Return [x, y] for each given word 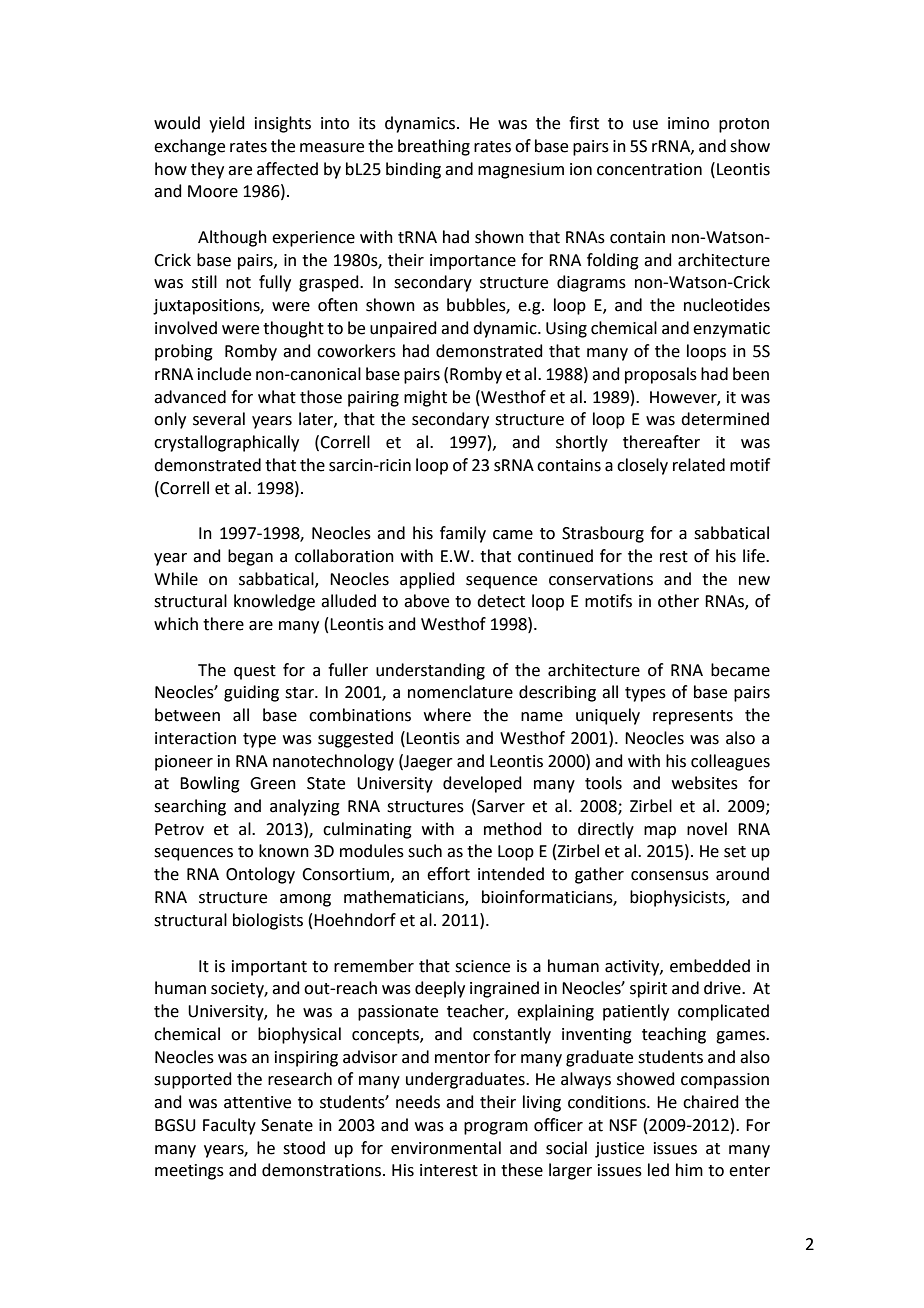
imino [688, 123]
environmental [446, 1148]
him [689, 1169]
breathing [434, 147]
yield [227, 124]
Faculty [229, 1126]
